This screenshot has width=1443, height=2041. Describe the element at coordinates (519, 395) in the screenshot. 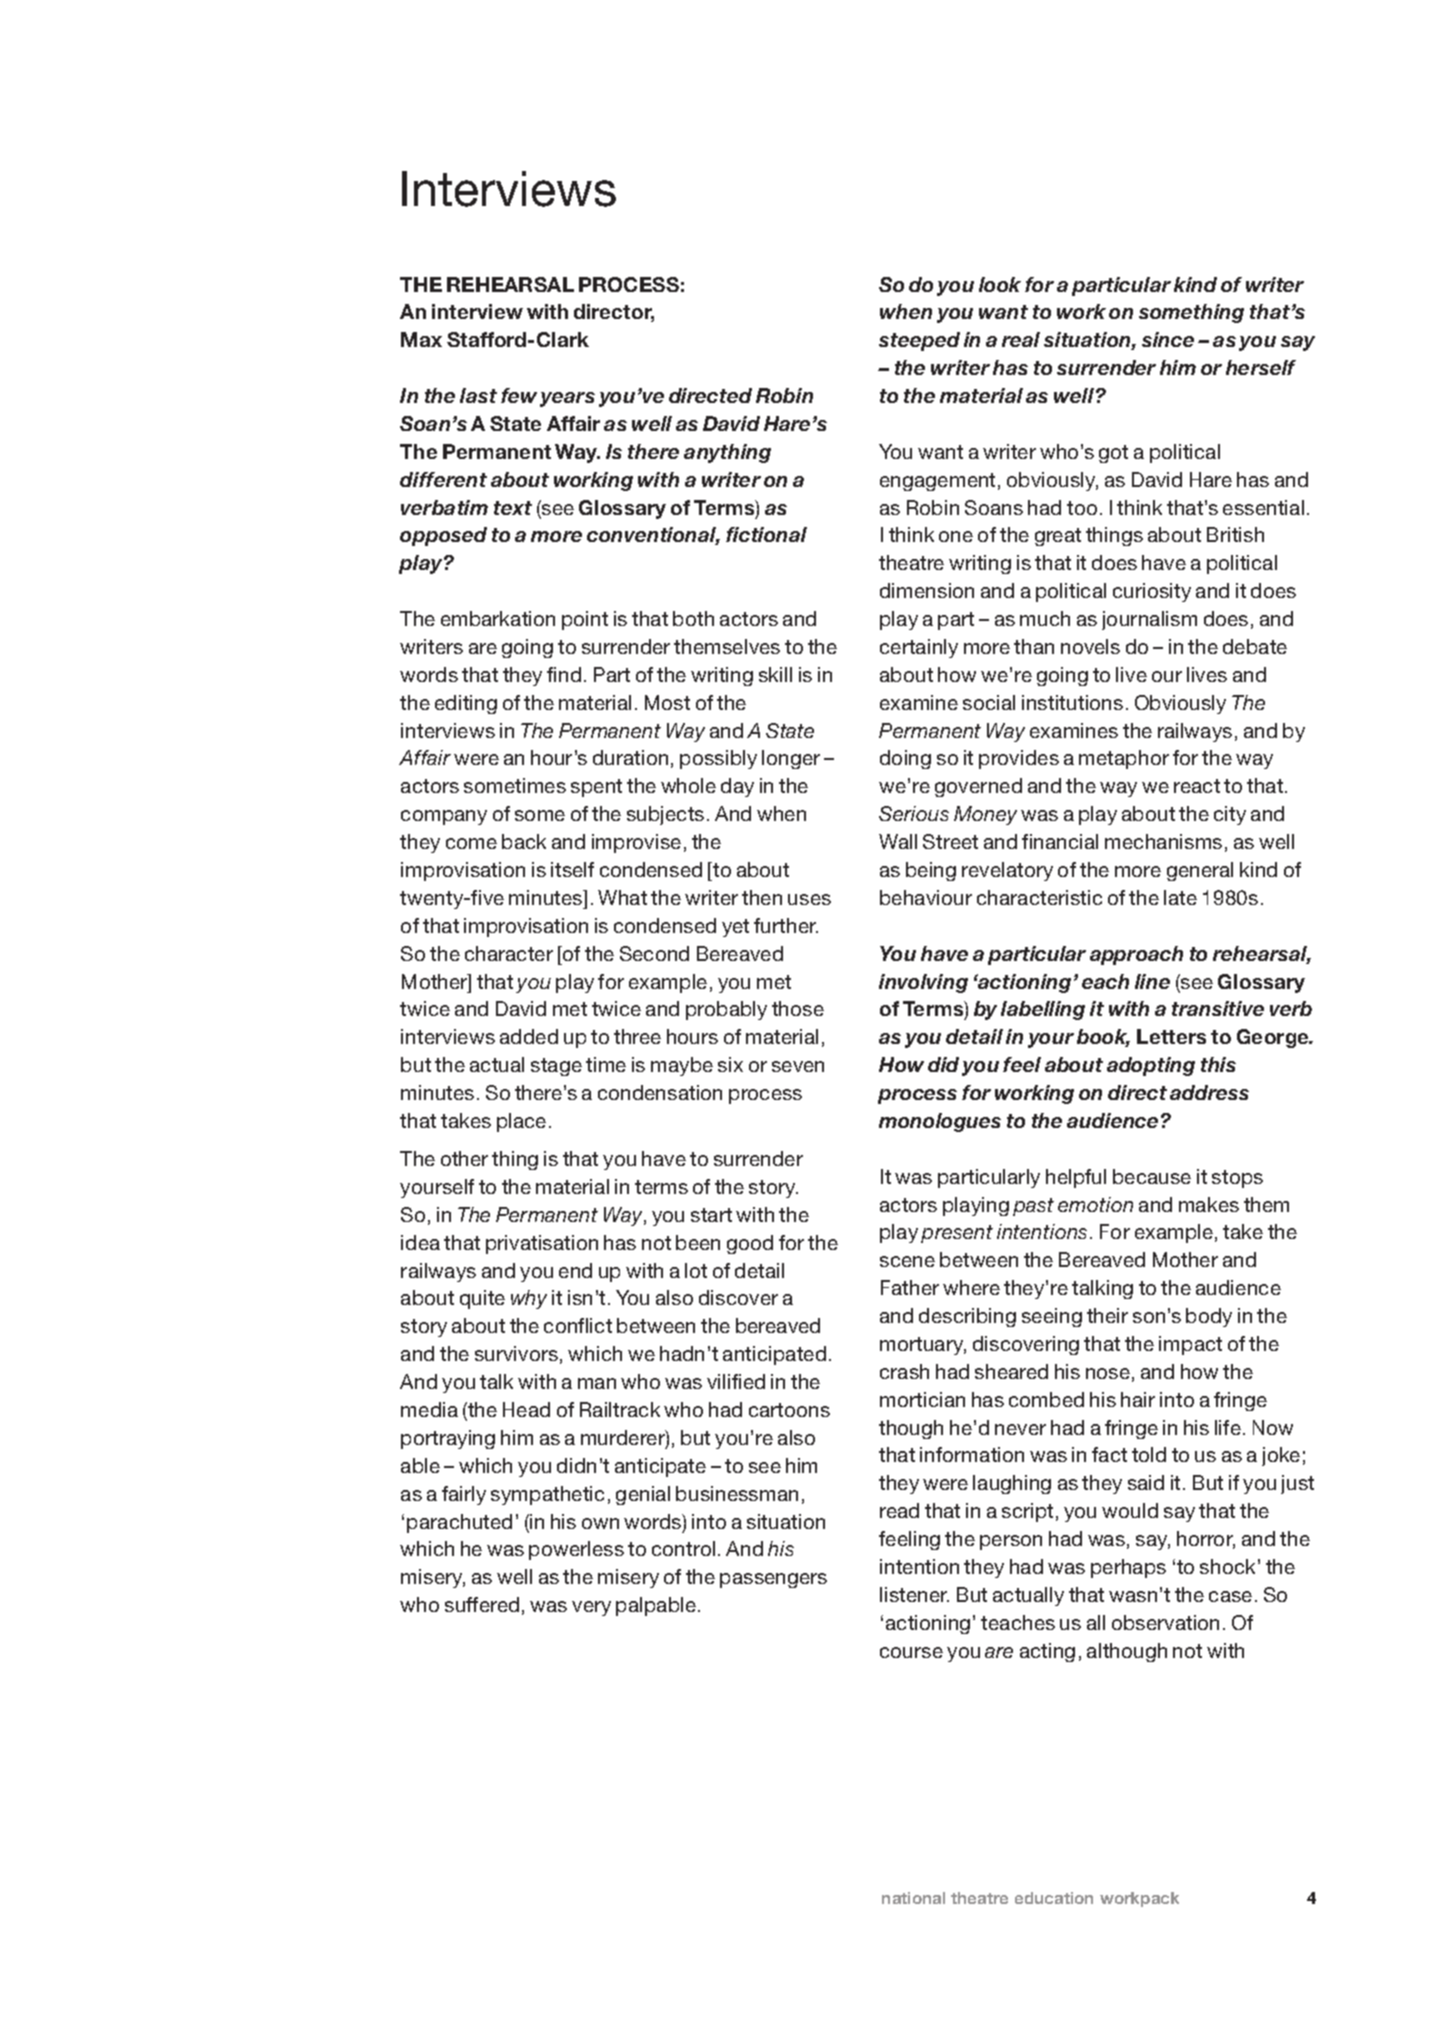

I see `few` at that location.
